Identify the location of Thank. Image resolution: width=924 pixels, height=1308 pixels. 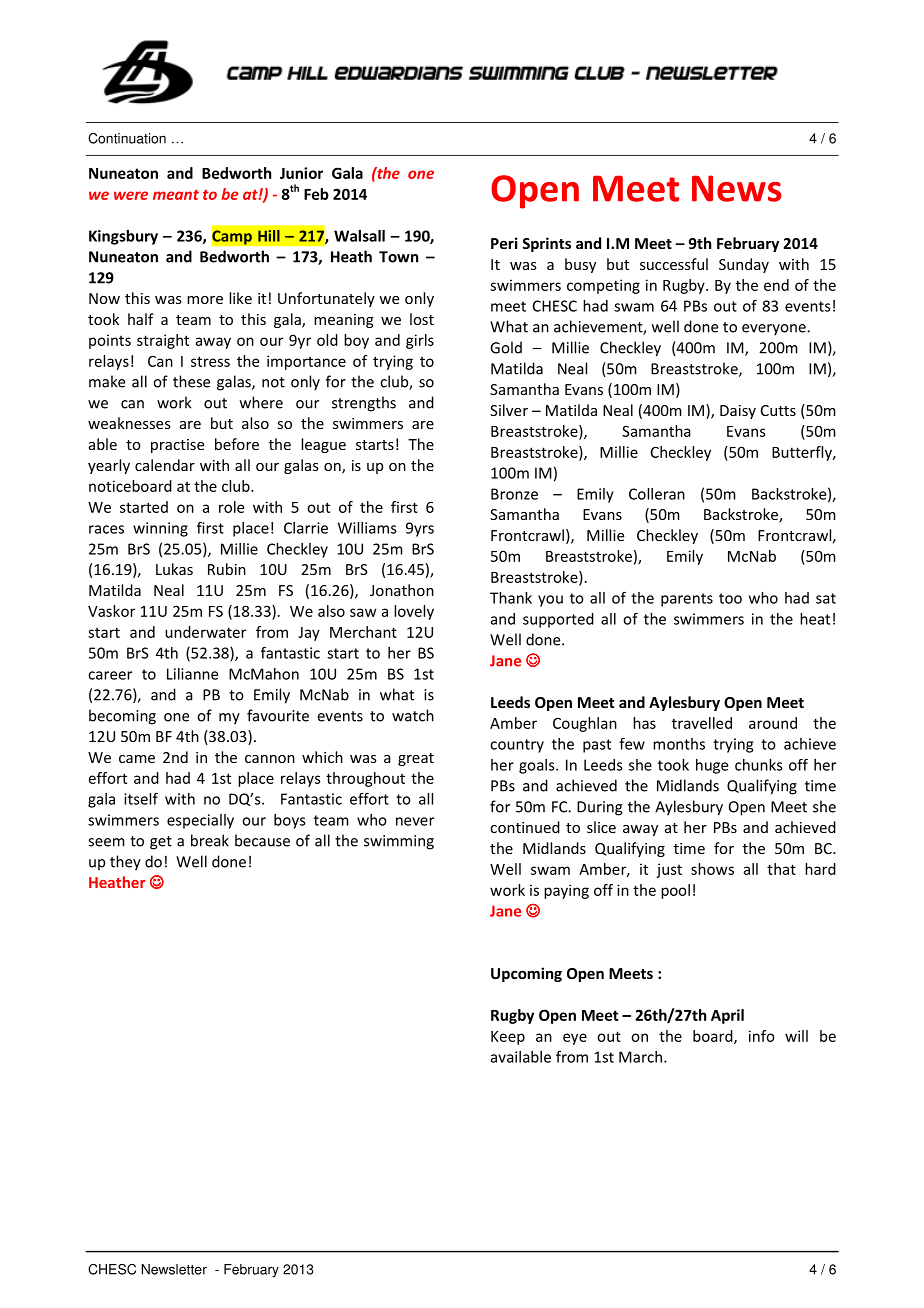
(511, 598).
